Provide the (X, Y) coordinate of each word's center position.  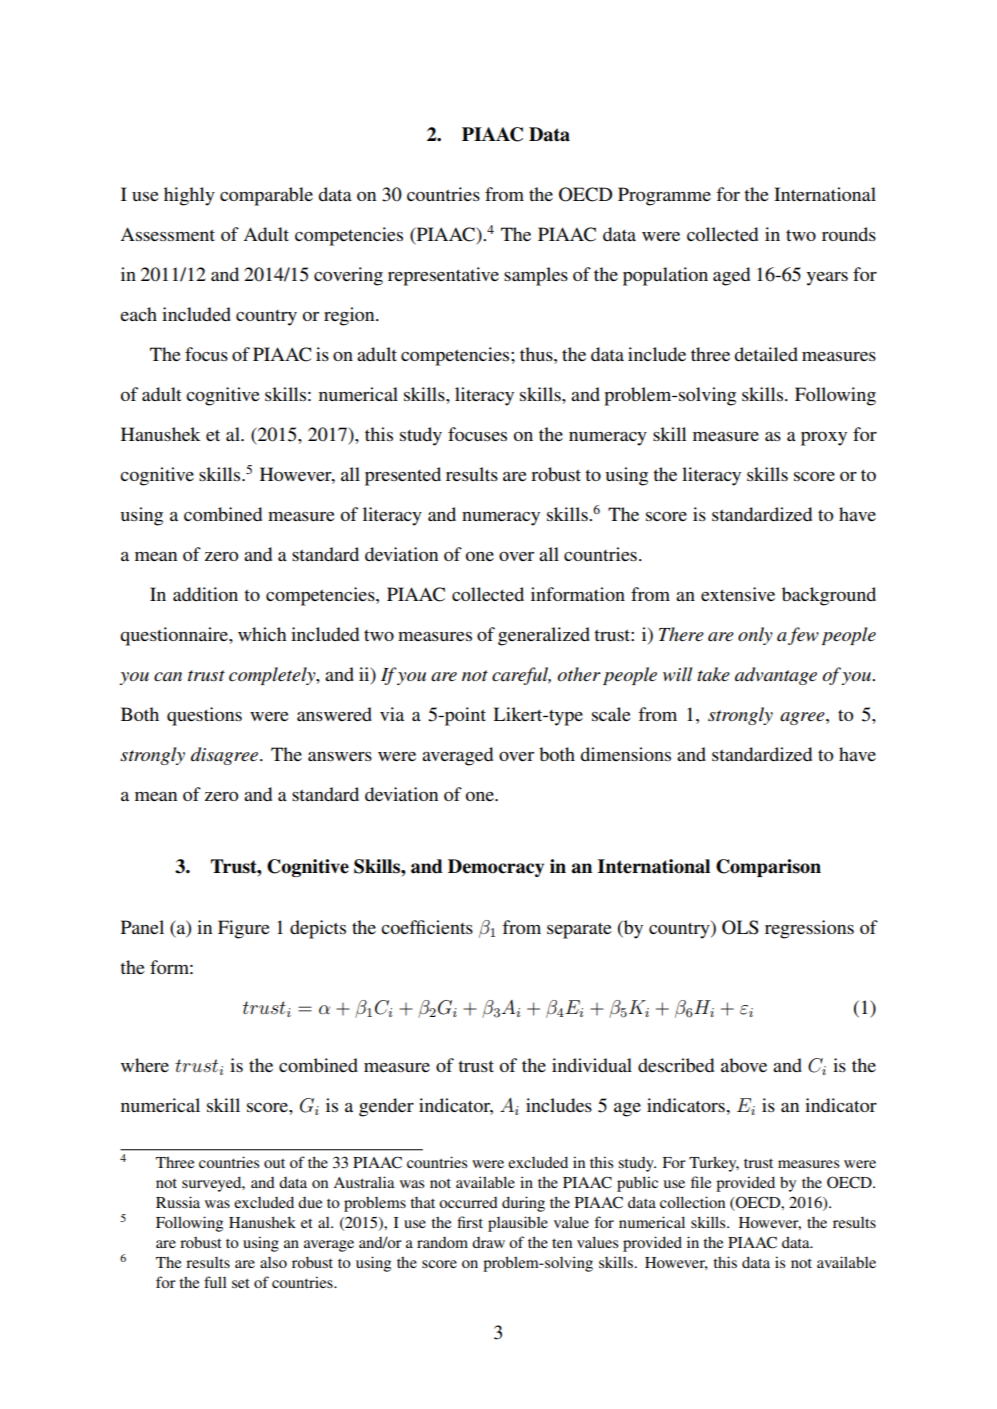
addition (205, 594)
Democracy (496, 868)
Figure (244, 929)
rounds (849, 234)
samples (536, 276)
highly (189, 196)
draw (488, 1242)
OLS (740, 927)
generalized (544, 636)
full (215, 1282)
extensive (738, 594)
